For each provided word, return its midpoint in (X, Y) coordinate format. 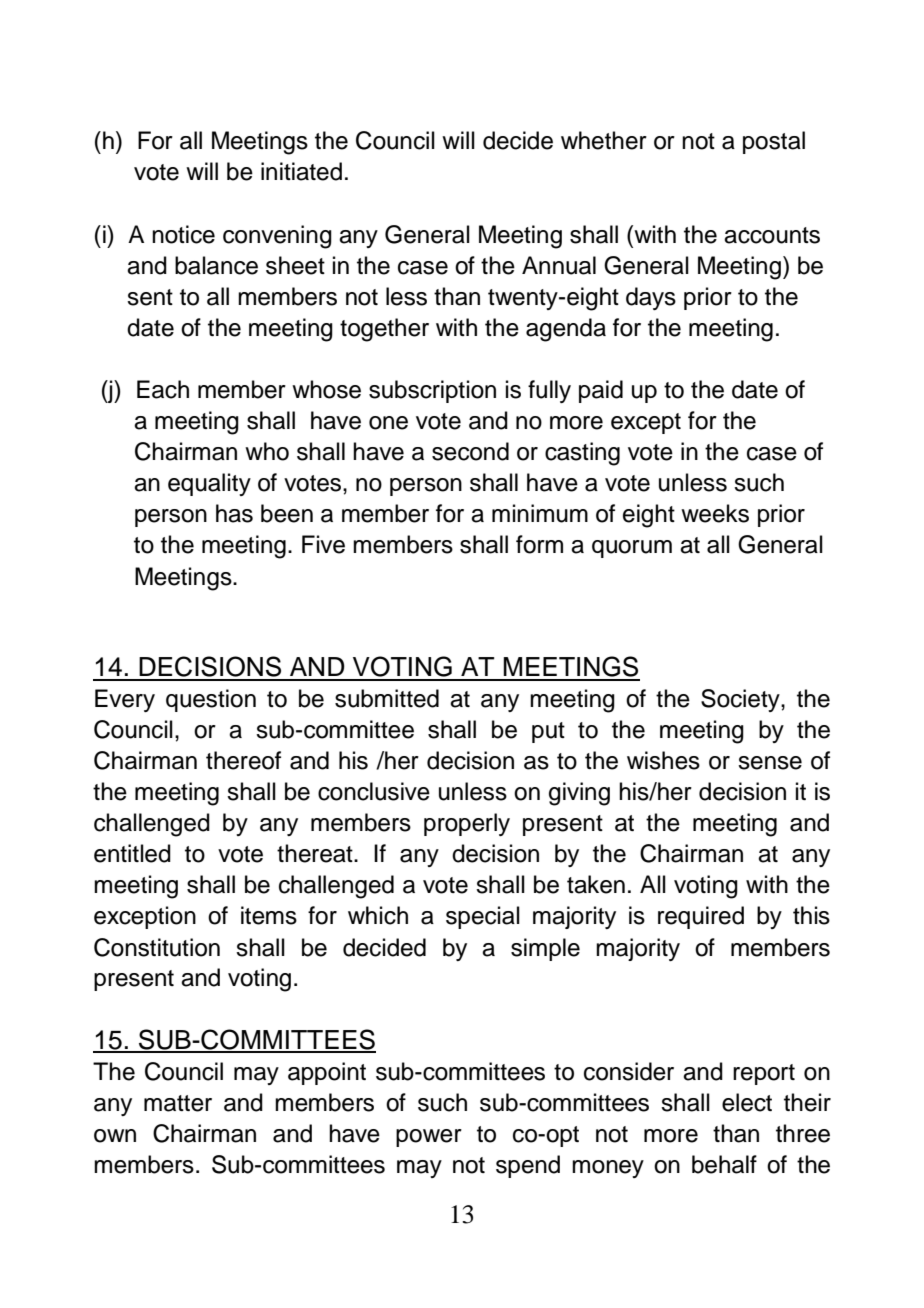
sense (770, 763)
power (429, 1138)
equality (209, 484)
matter (178, 1103)
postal (774, 142)
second (470, 451)
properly (467, 824)
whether (604, 140)
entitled (132, 853)
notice (183, 234)
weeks (715, 513)
